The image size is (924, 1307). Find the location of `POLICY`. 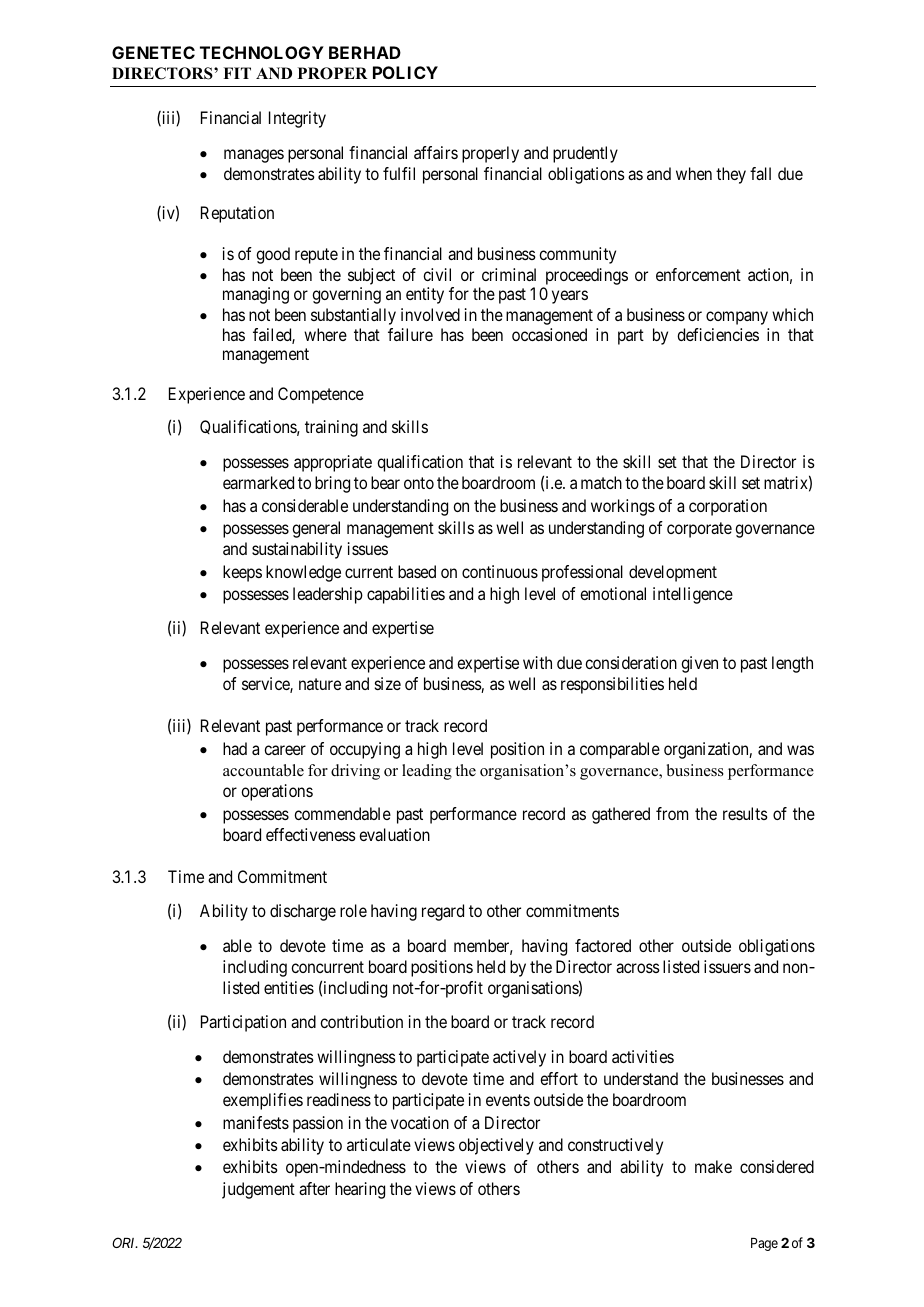

POLICY is located at coordinates (405, 72).
